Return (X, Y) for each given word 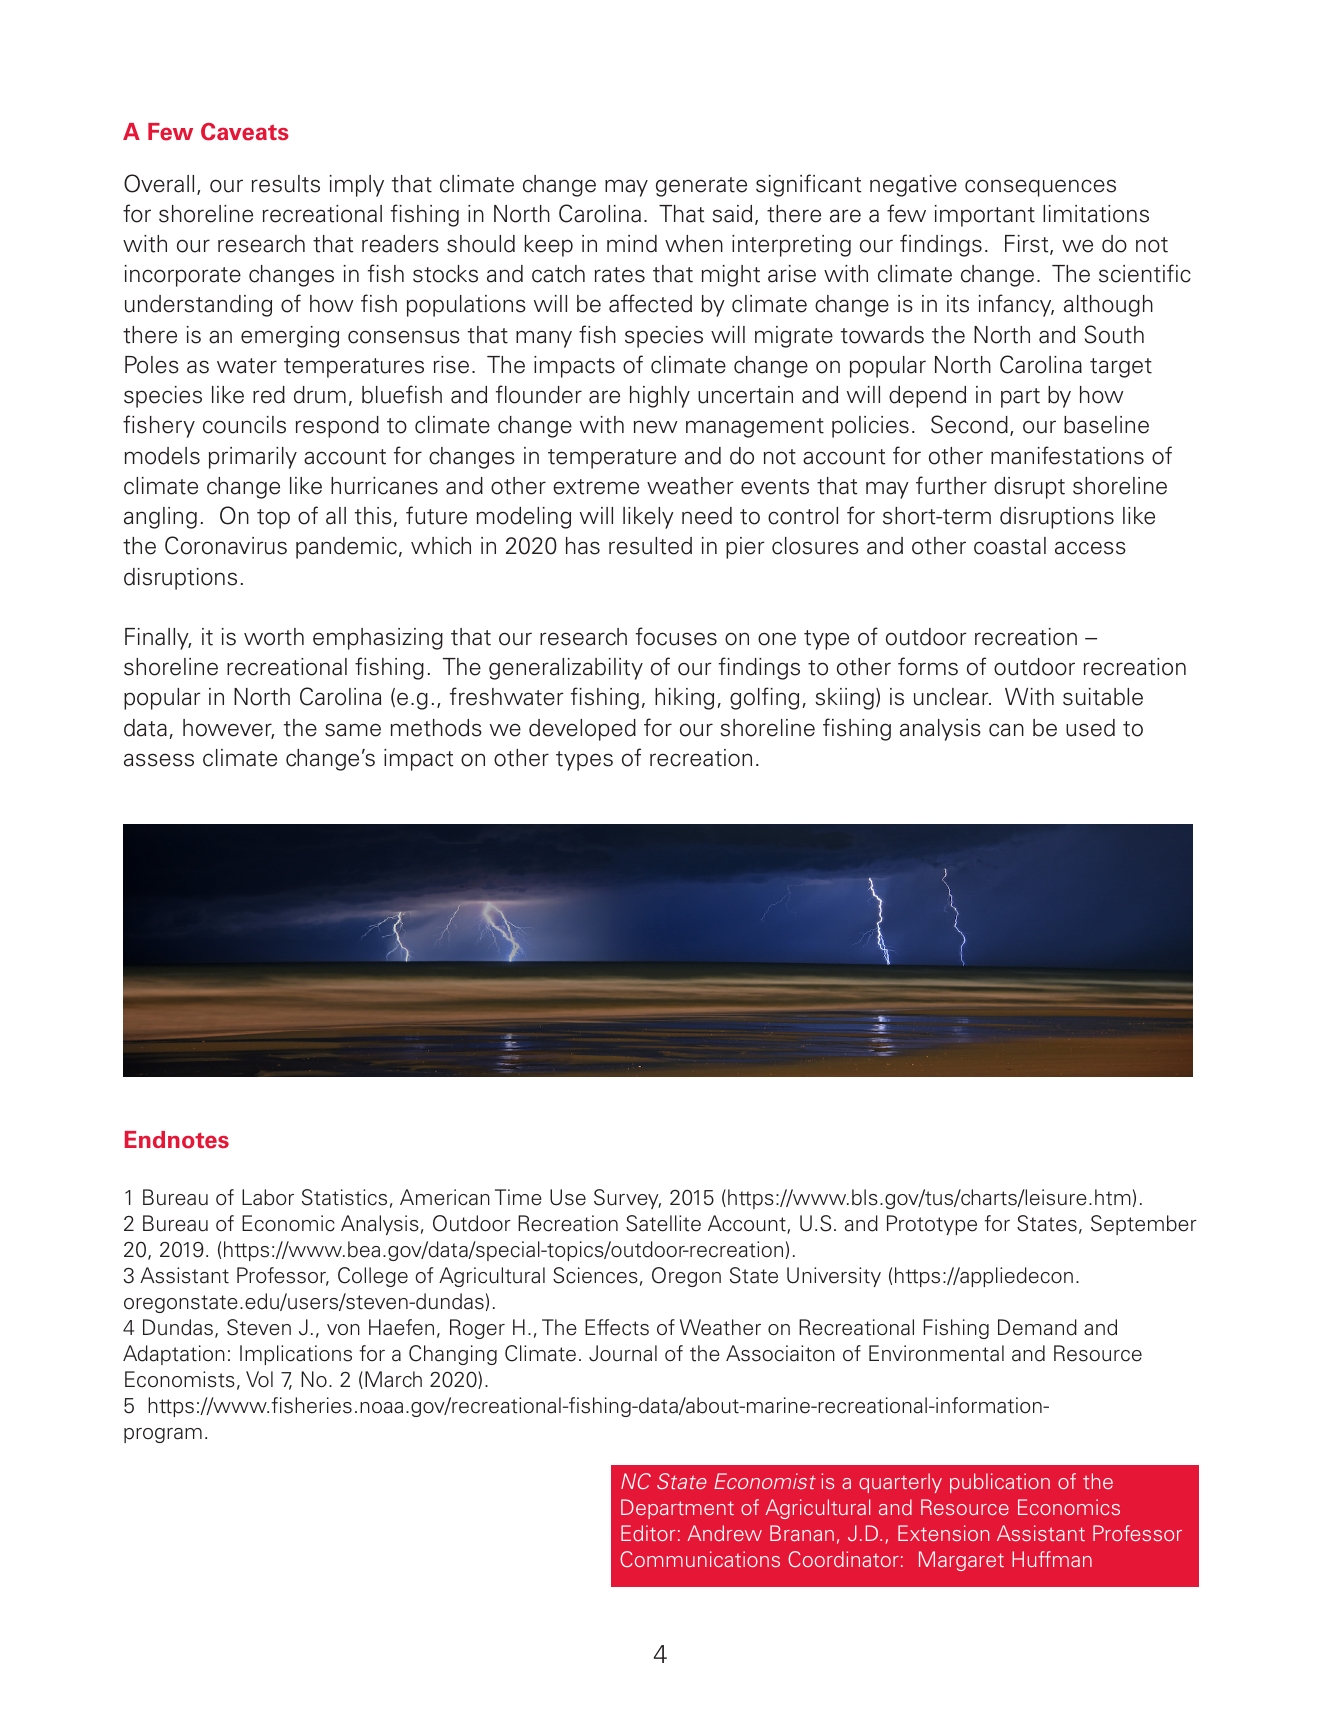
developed (582, 730)
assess (159, 760)
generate (701, 187)
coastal (1010, 546)
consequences (1040, 188)
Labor (268, 1197)
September (1144, 1225)
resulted (650, 546)
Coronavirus (226, 545)
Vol (259, 1379)
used (1090, 728)
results (286, 184)
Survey (627, 1199)
